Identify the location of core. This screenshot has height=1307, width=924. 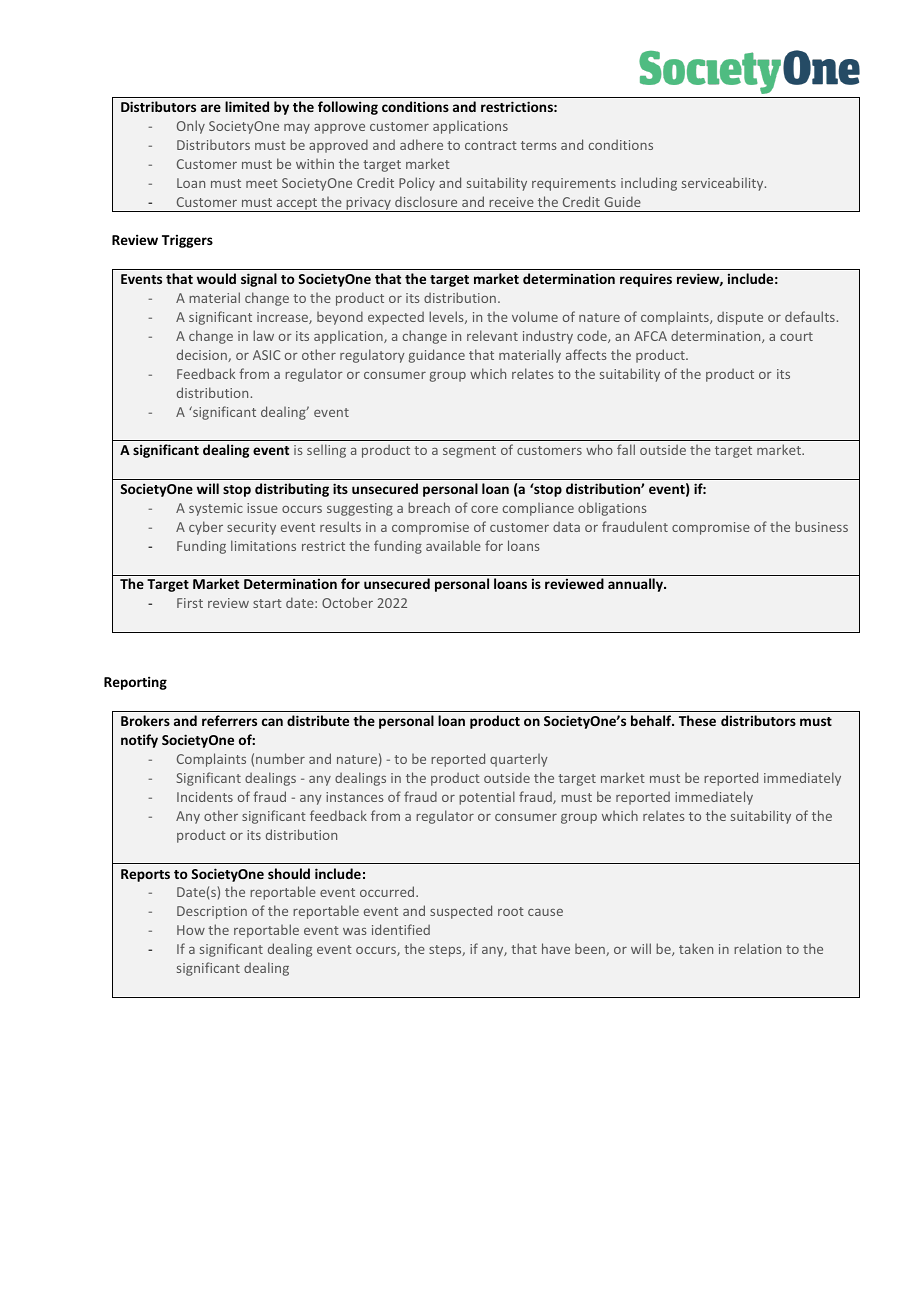
(484, 509).
